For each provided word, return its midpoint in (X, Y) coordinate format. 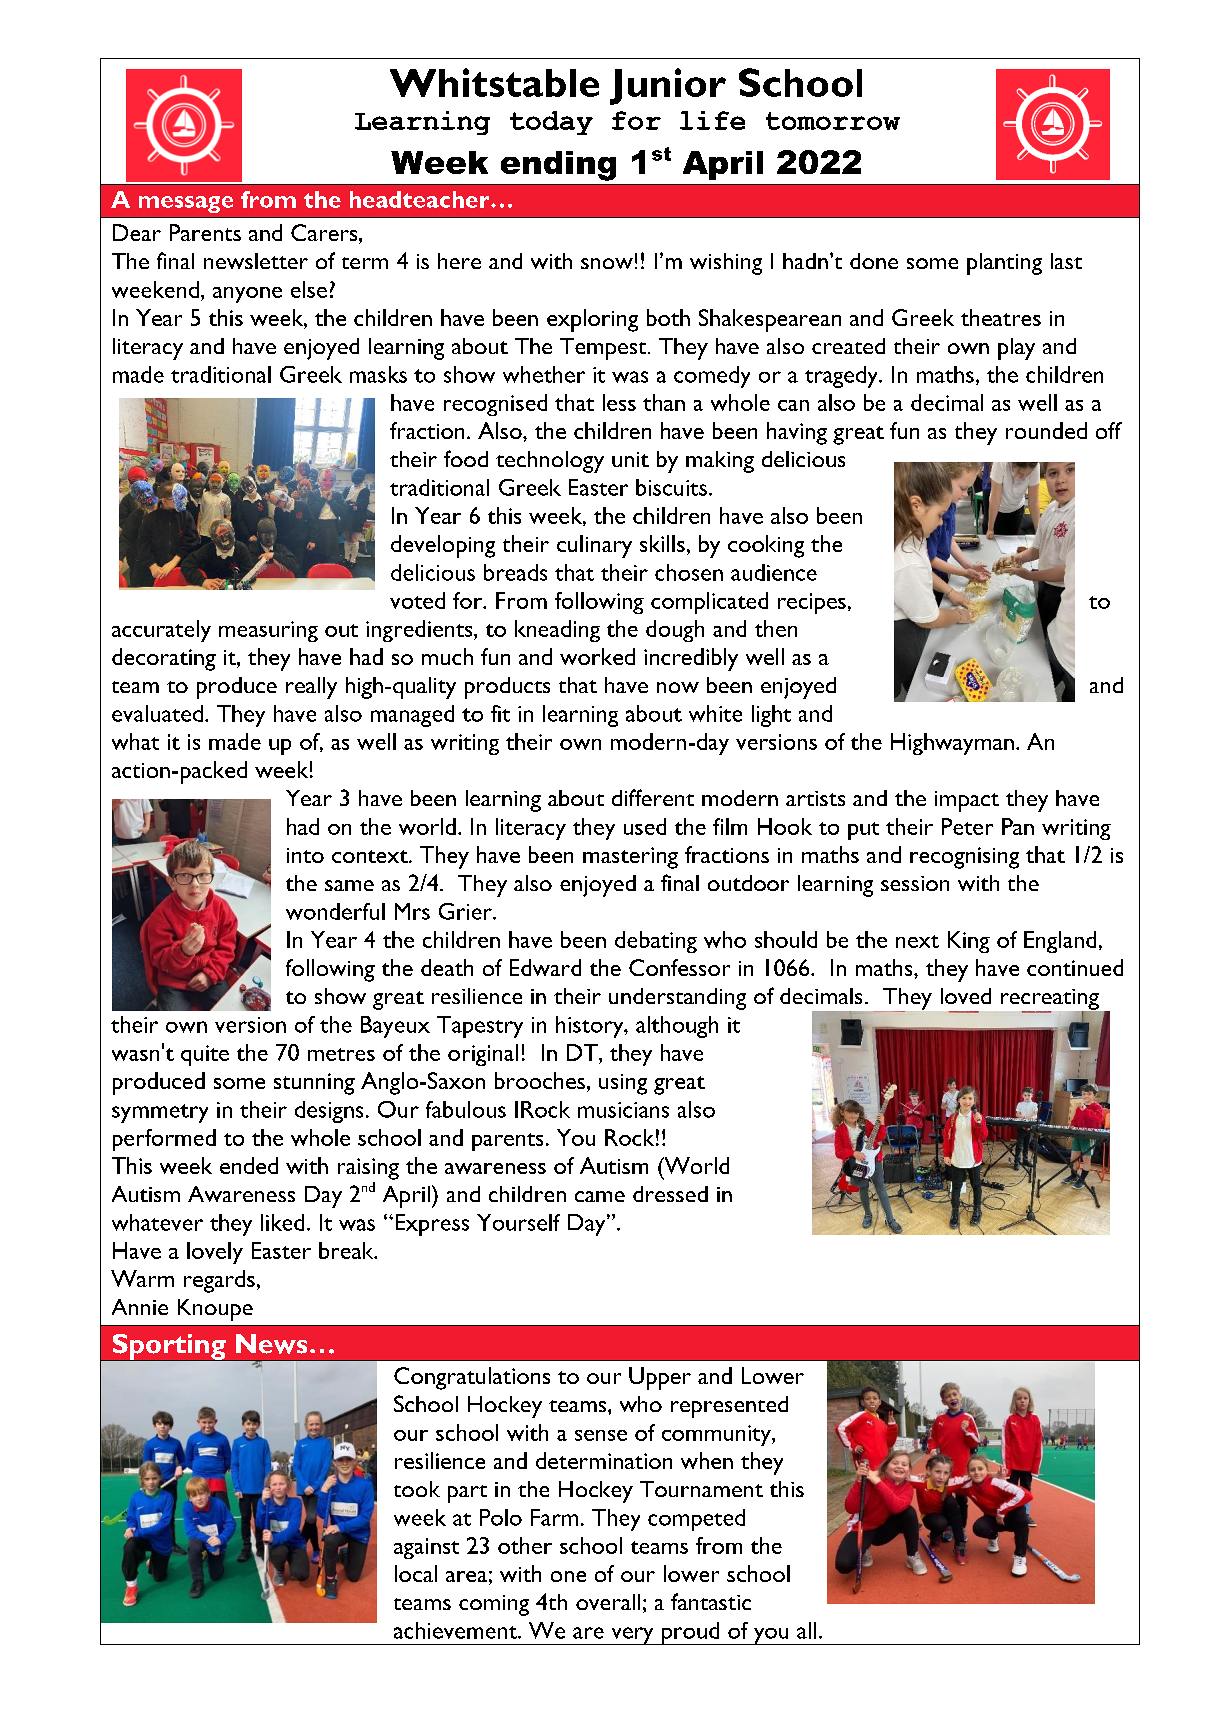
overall (608, 1602)
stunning (314, 1084)
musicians (623, 1110)
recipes (812, 603)
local (416, 1573)
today (551, 123)
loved (966, 996)
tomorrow (833, 121)
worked (597, 656)
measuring (268, 631)
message (186, 204)
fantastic (711, 1601)
